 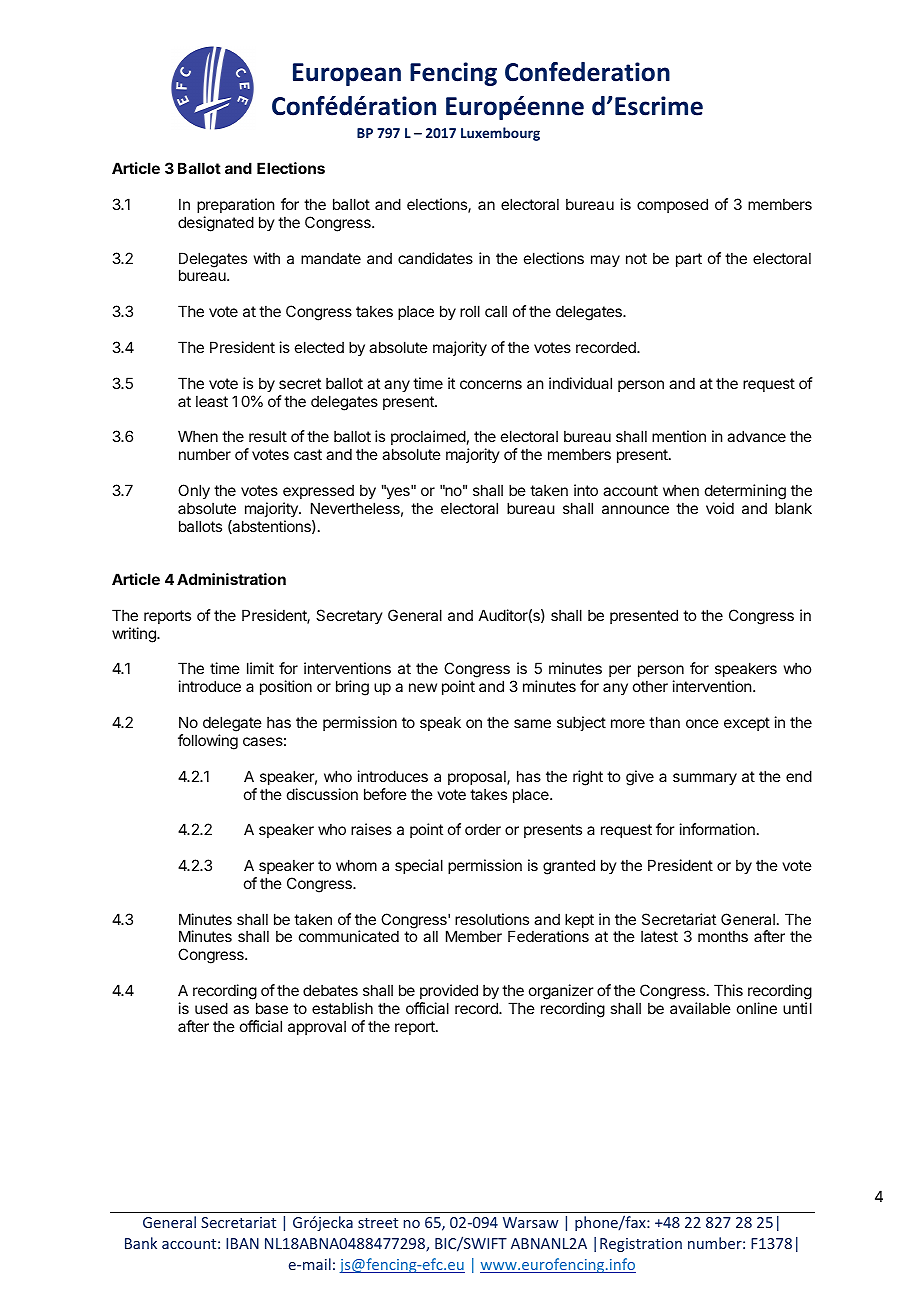 I want to click on except, so click(x=747, y=724).
